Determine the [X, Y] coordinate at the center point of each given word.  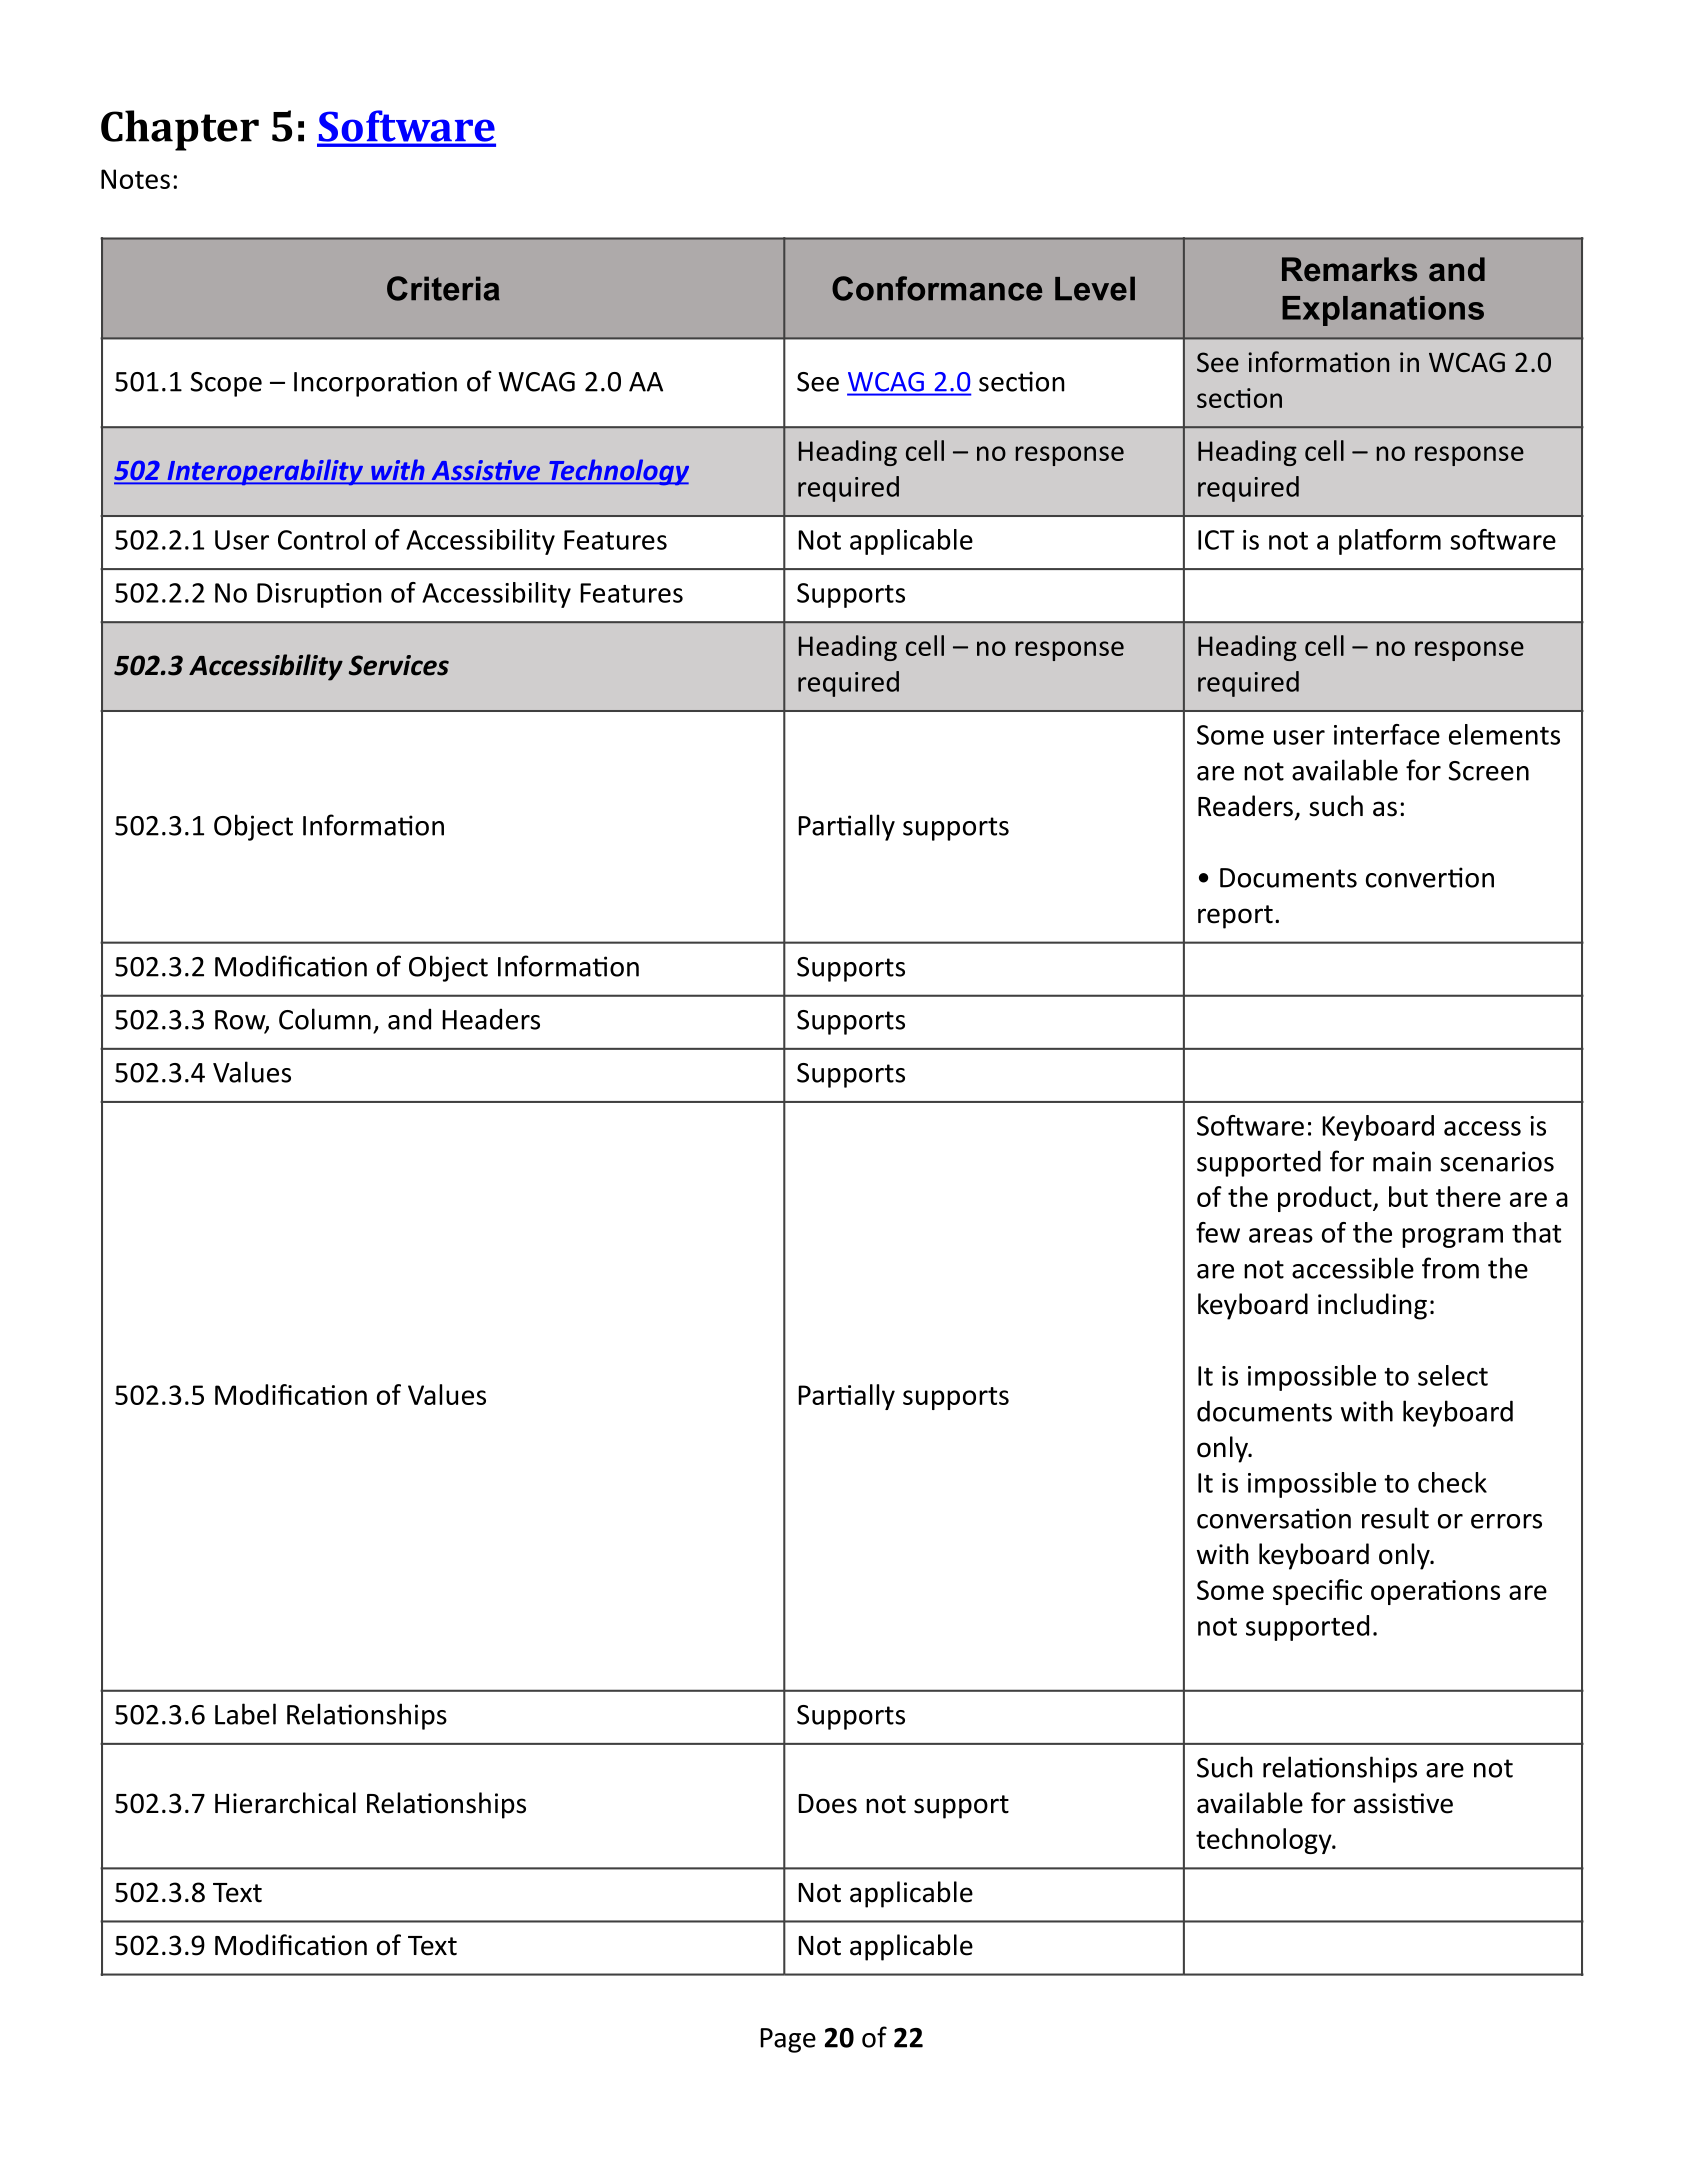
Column [325, 1019]
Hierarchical [285, 1803]
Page [788, 2040]
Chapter [180, 130]
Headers [491, 1019]
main [1402, 1161]
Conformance [937, 288]
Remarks [1349, 269]
